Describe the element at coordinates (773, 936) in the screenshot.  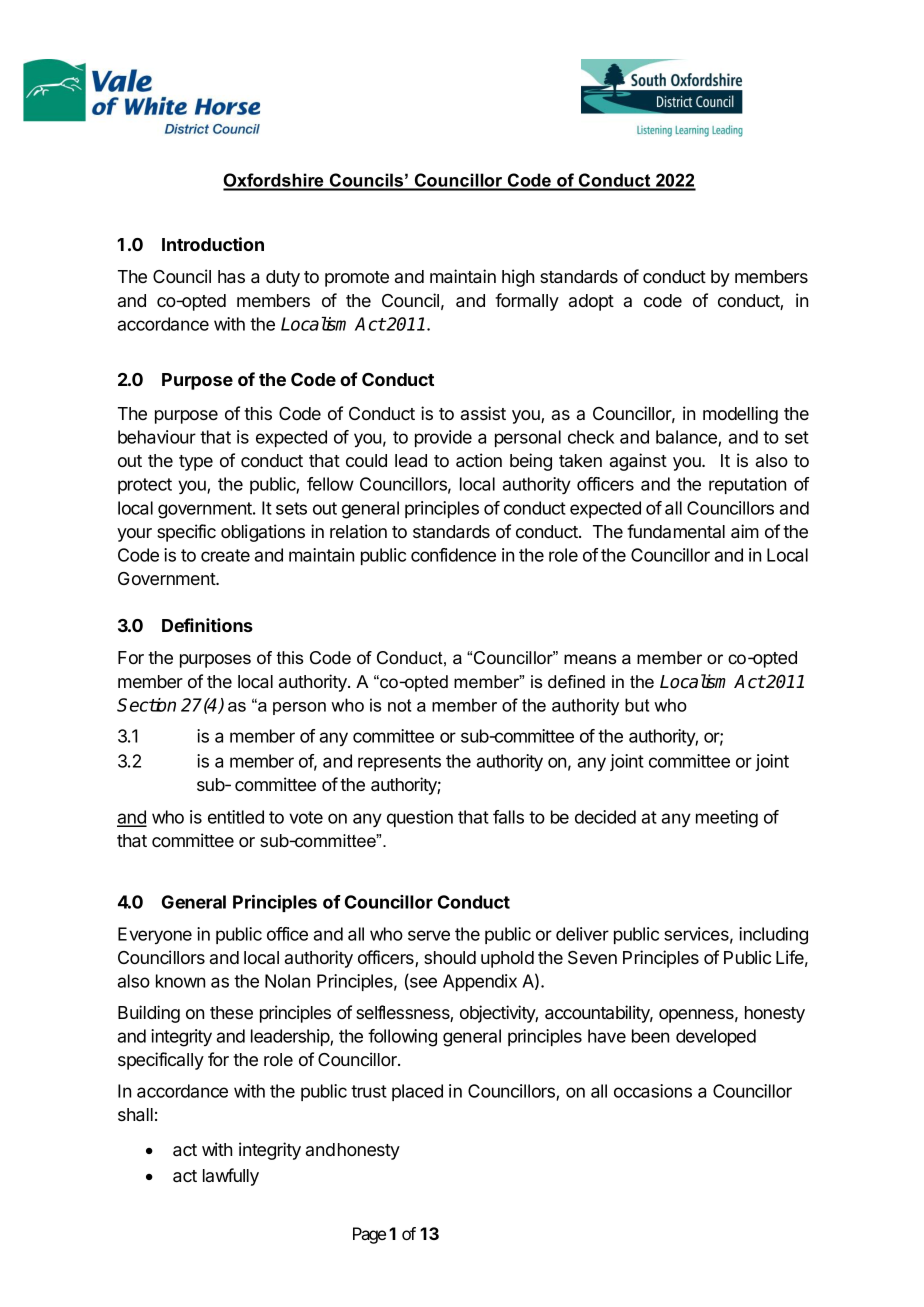
I see `including` at that location.
